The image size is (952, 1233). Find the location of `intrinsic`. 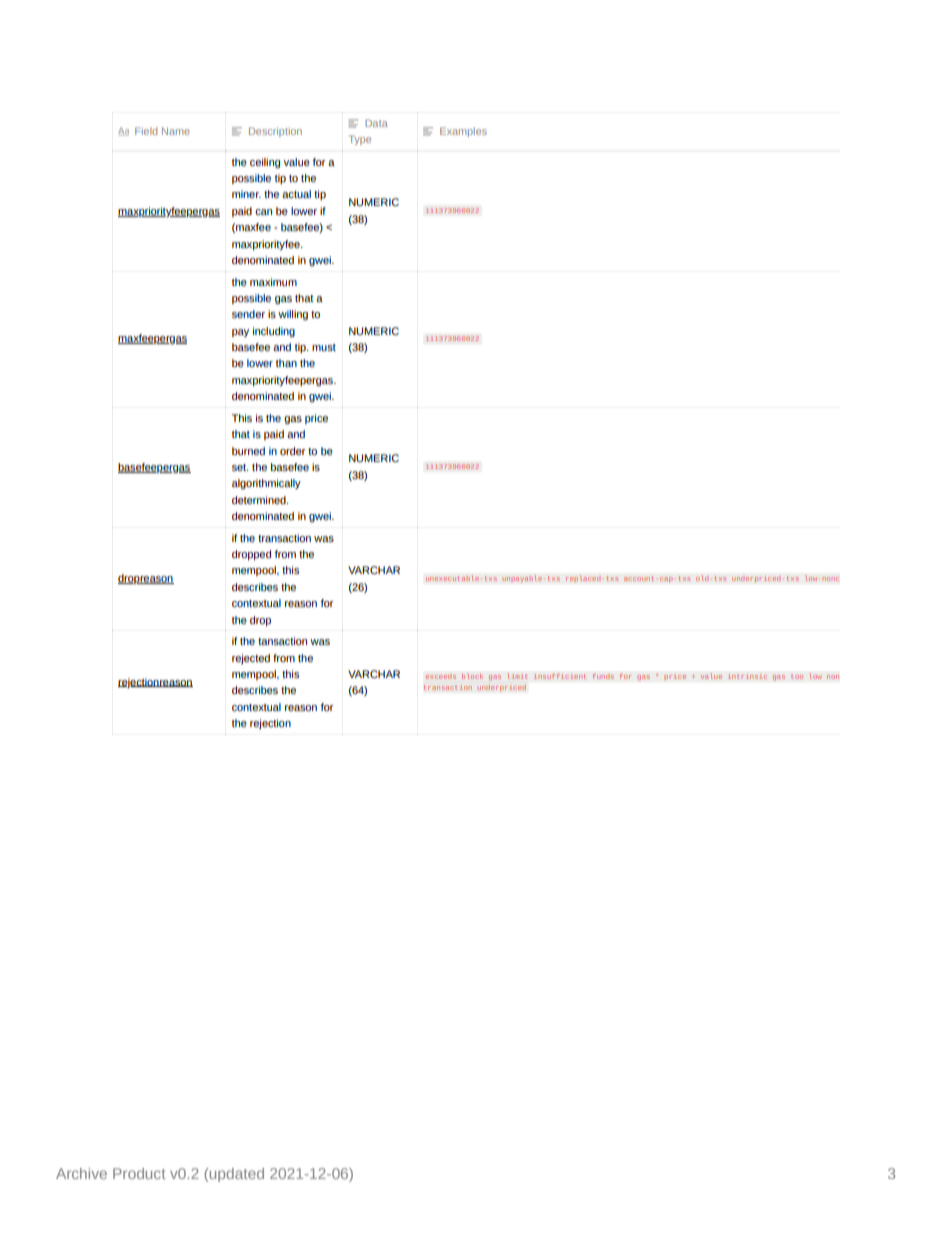

intrinsic is located at coordinates (747, 676).
